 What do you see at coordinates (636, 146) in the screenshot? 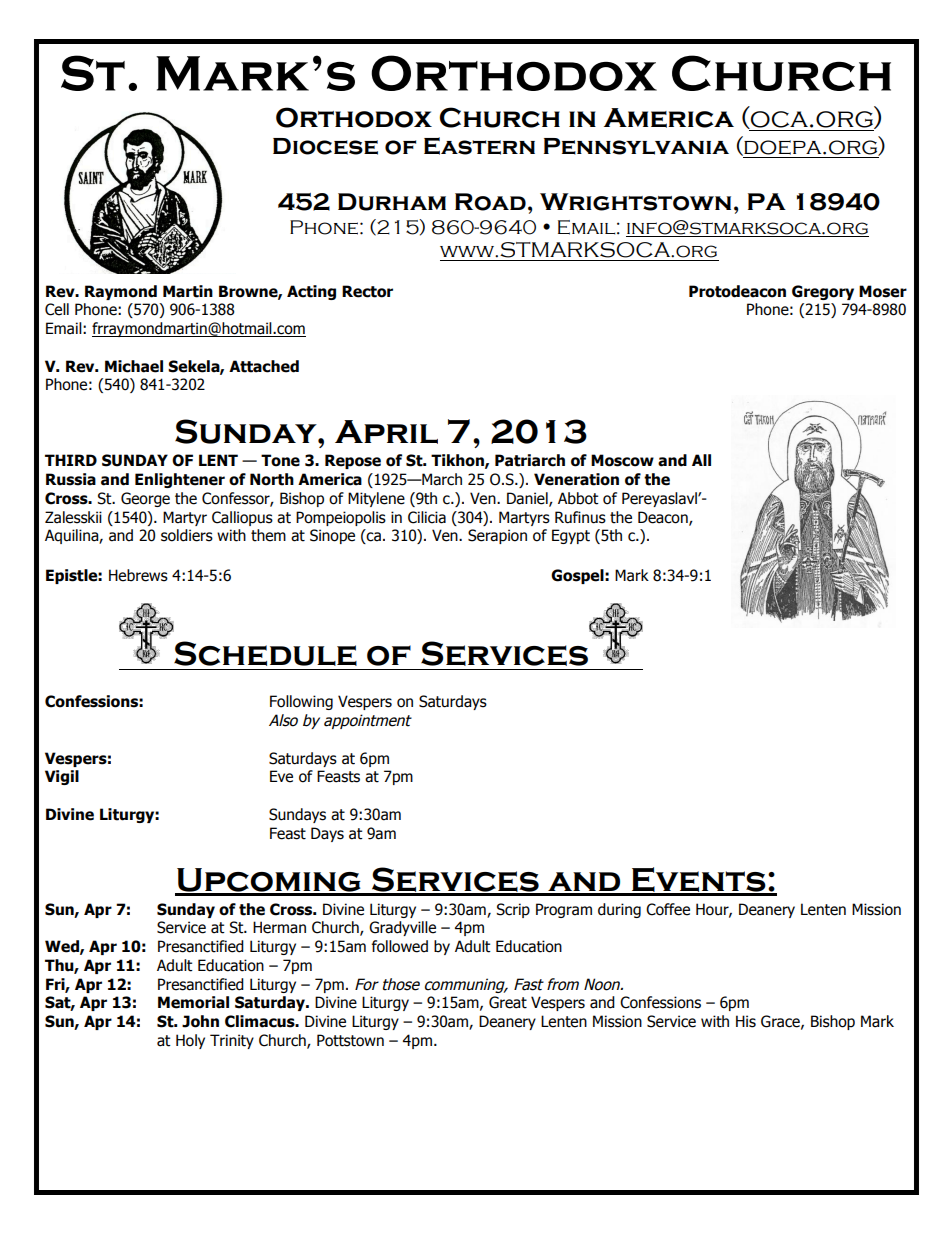
I see `Pennsylvania` at bounding box center [636, 146].
